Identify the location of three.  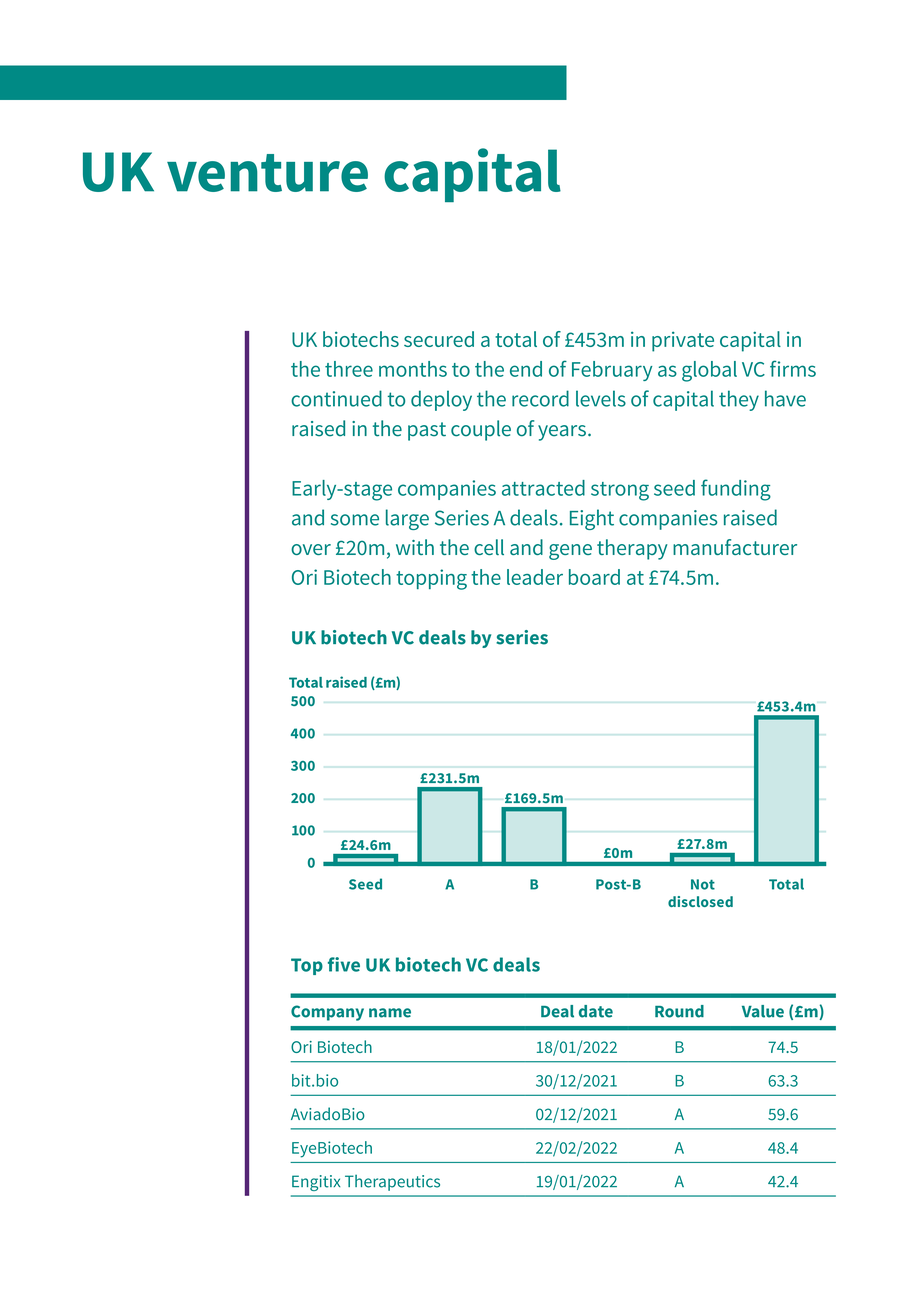
(349, 369).
